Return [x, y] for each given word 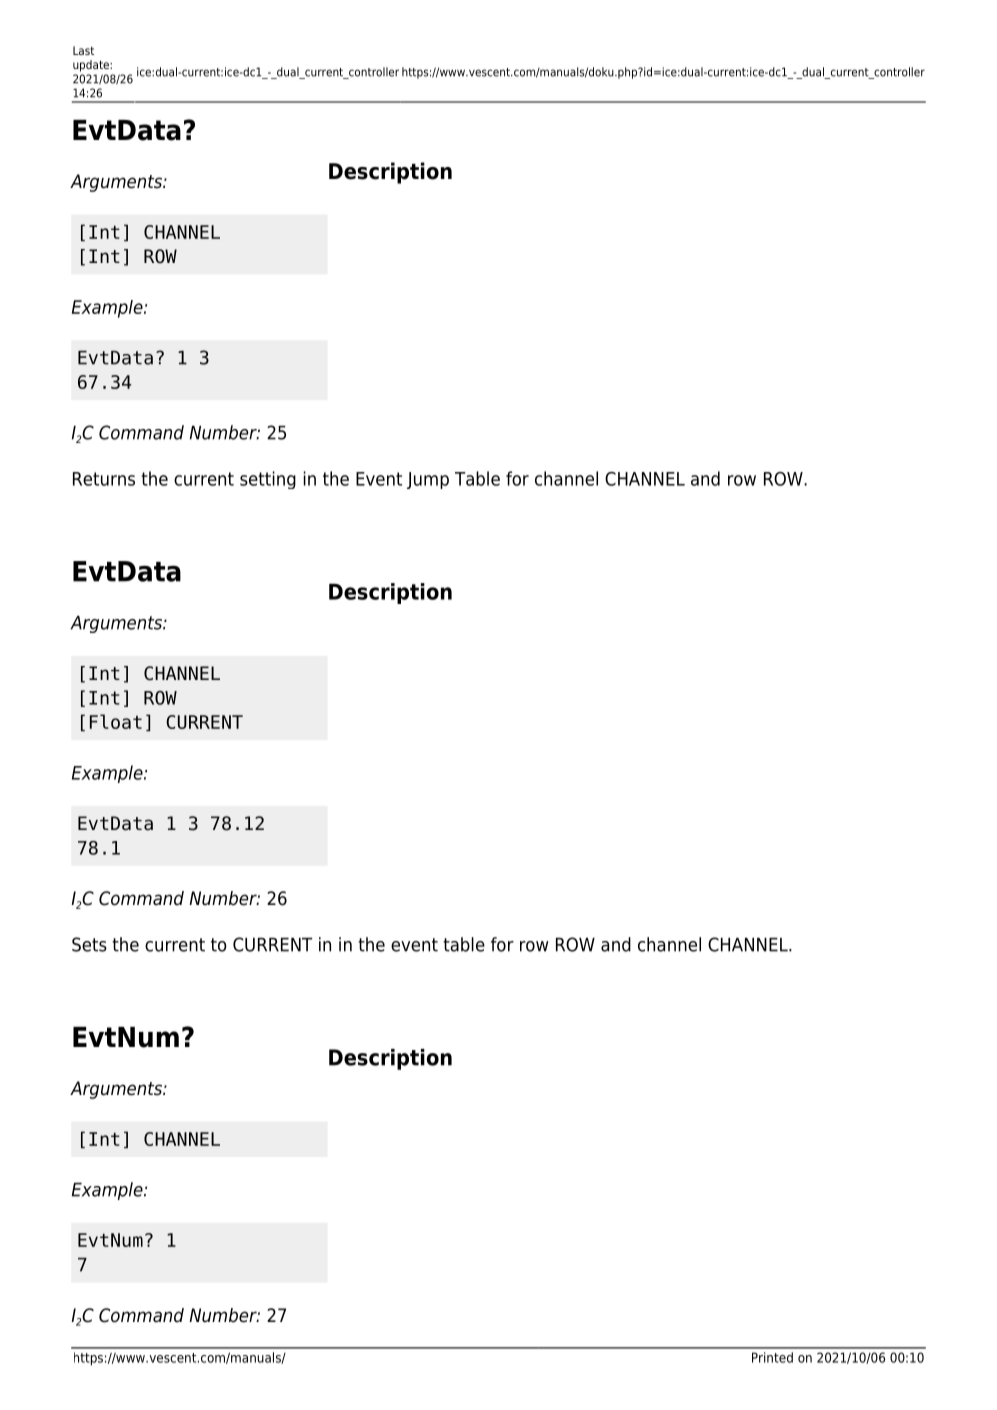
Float [116, 721]
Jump [428, 480]
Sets [89, 944]
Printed [772, 1357]
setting [268, 480]
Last [83, 50]
